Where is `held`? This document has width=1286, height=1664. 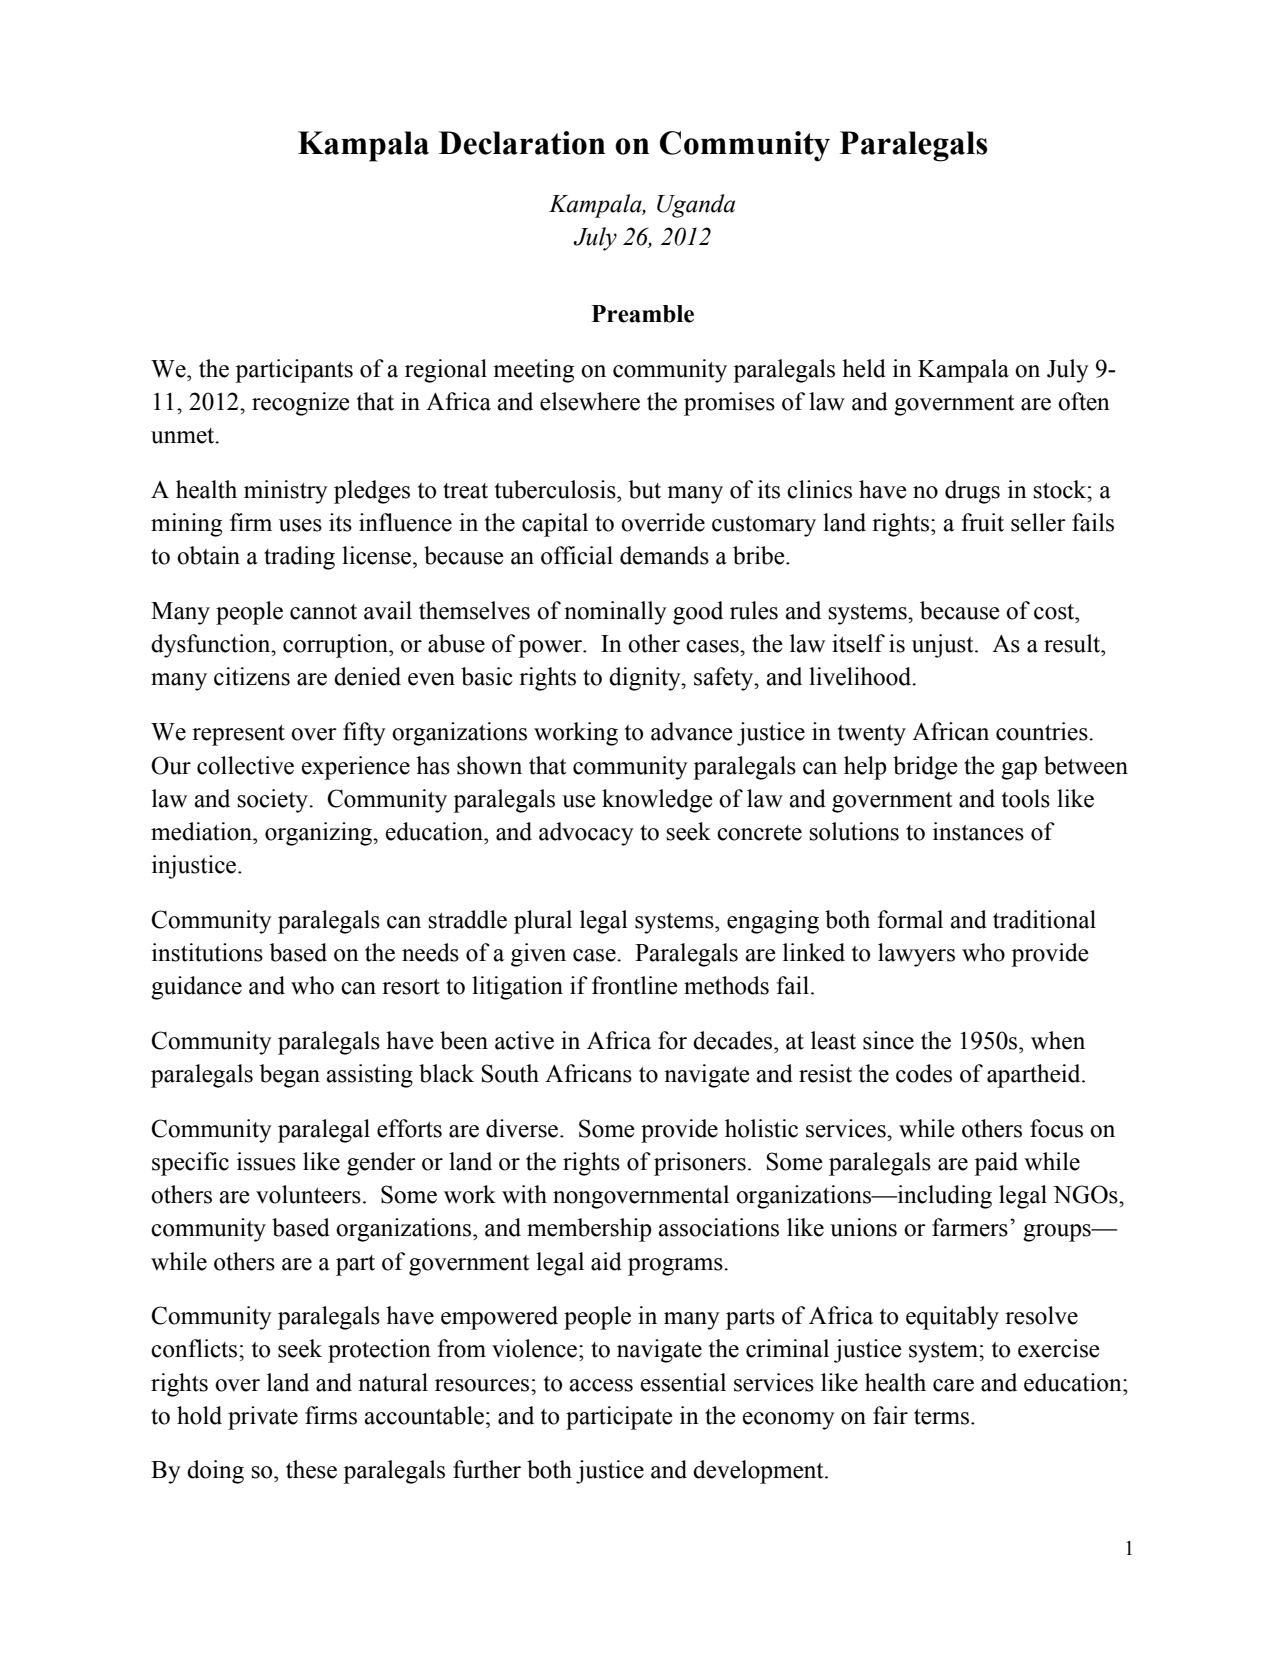 held is located at coordinates (864, 368).
